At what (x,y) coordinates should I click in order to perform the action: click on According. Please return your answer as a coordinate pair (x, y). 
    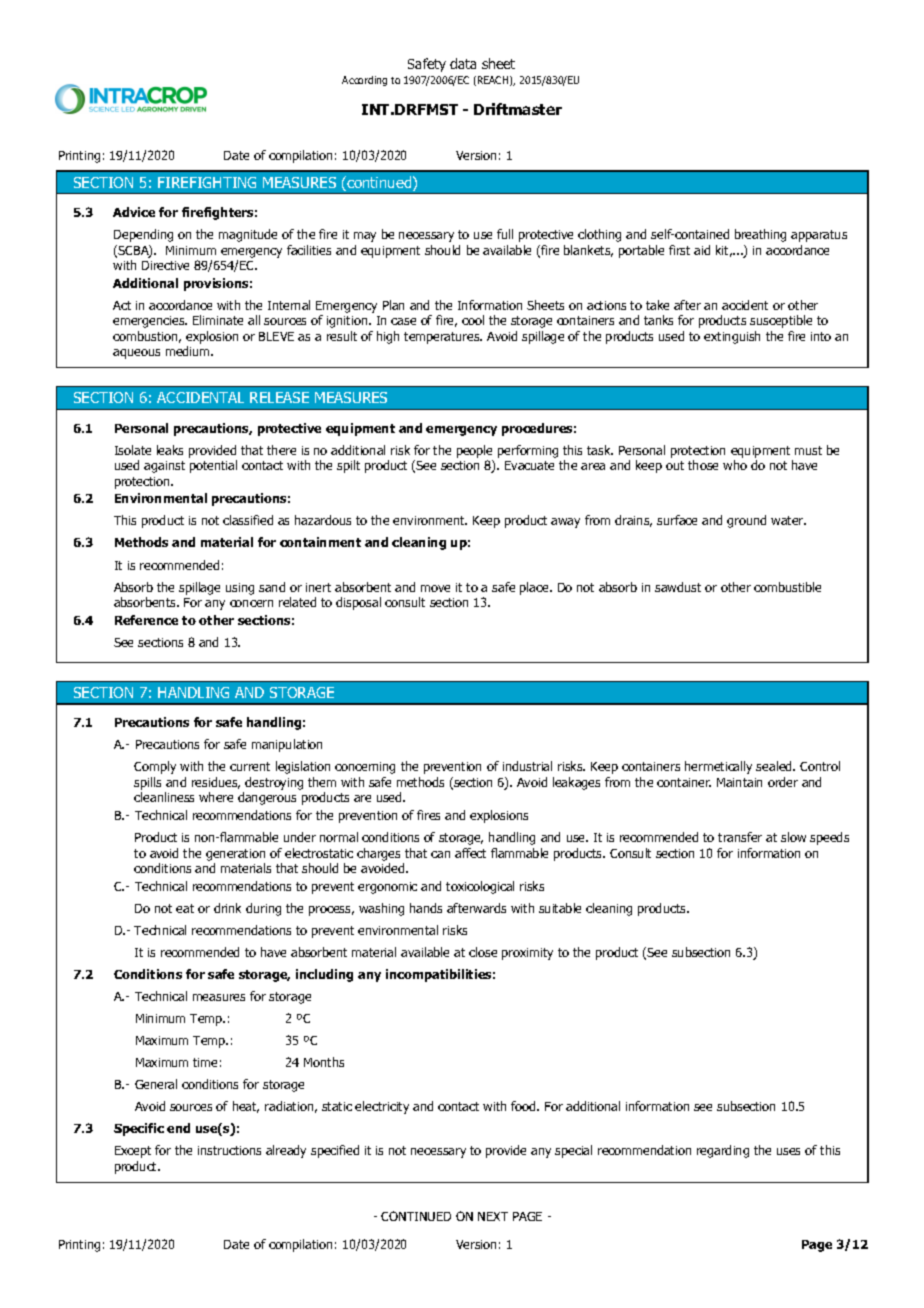
    Looking at the image, I should click on (364, 81).
